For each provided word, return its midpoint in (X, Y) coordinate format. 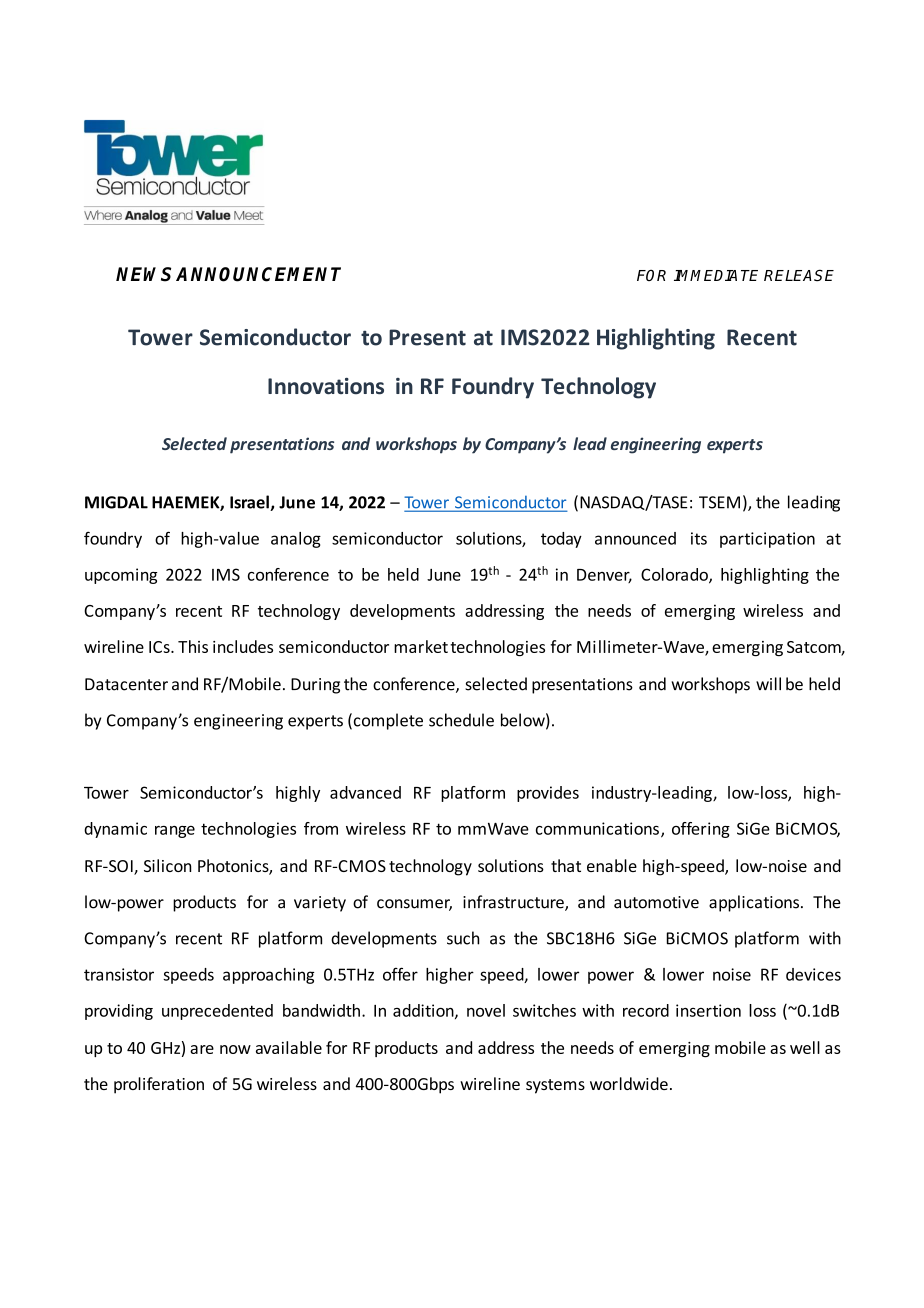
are (202, 1049)
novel (486, 1010)
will (768, 683)
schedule (461, 720)
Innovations (326, 386)
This (193, 646)
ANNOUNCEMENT (258, 274)
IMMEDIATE (716, 275)
